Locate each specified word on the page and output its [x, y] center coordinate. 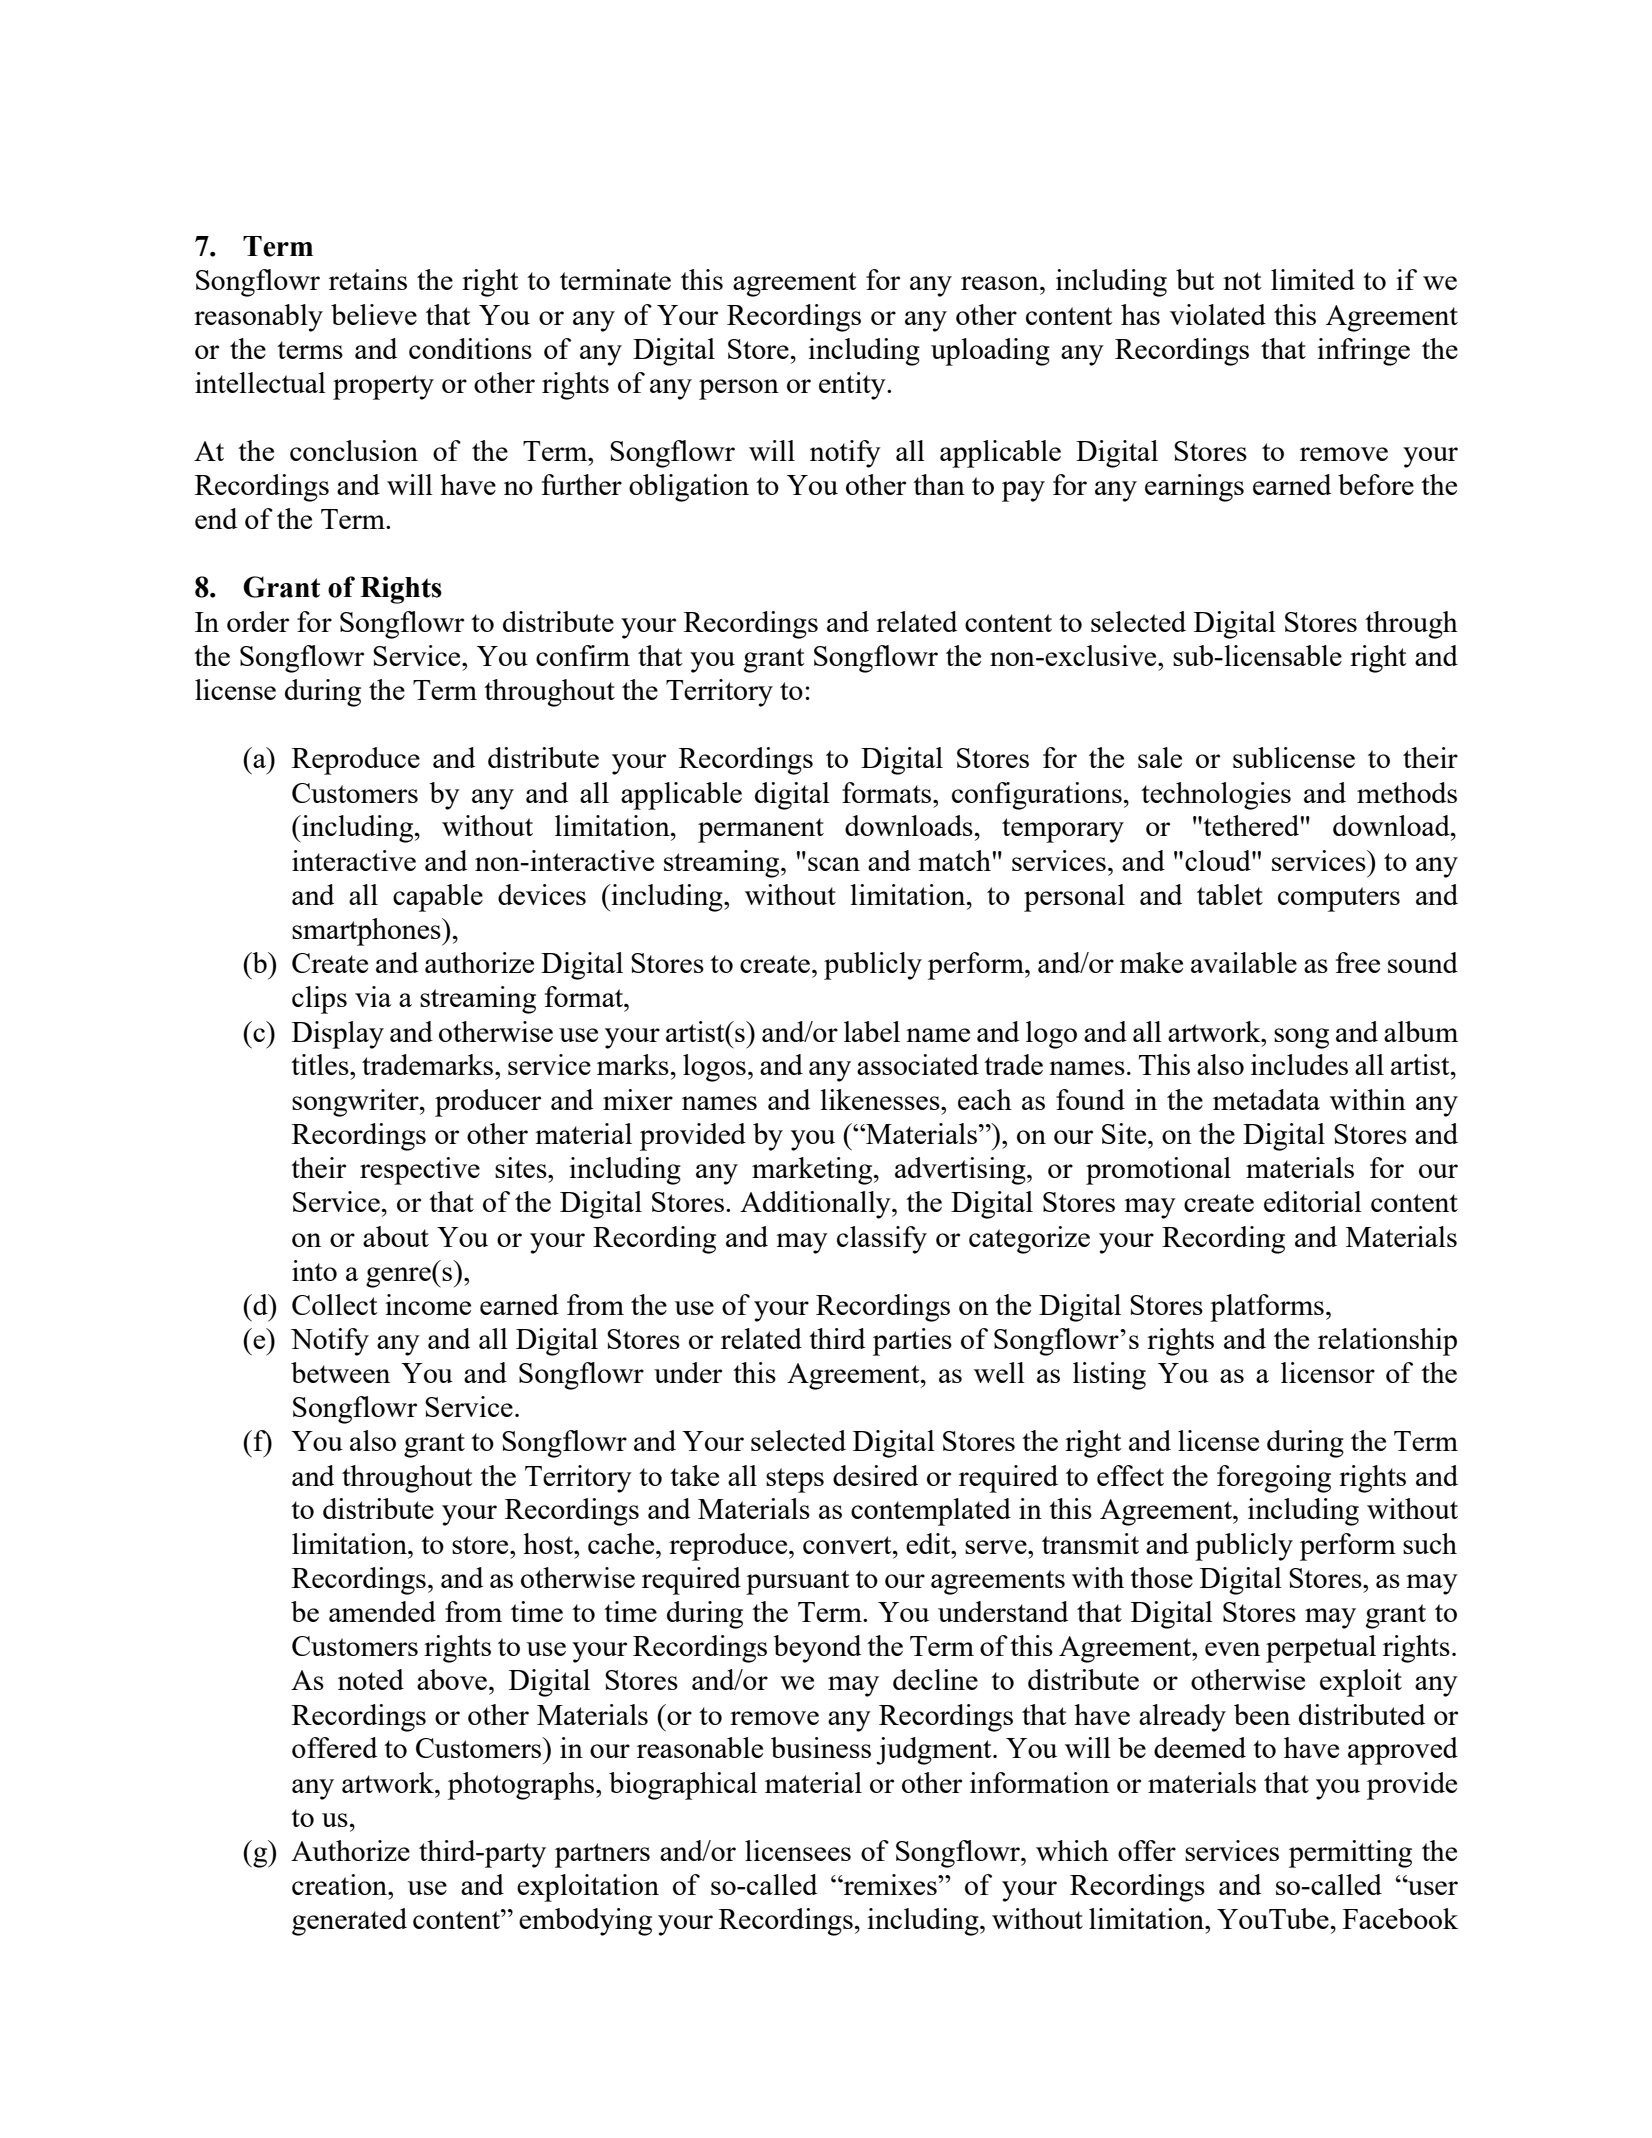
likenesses [881, 1099]
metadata [1266, 1099]
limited [1313, 279]
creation [341, 1884]
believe [374, 314]
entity [853, 386]
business [821, 1747]
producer [488, 1103]
